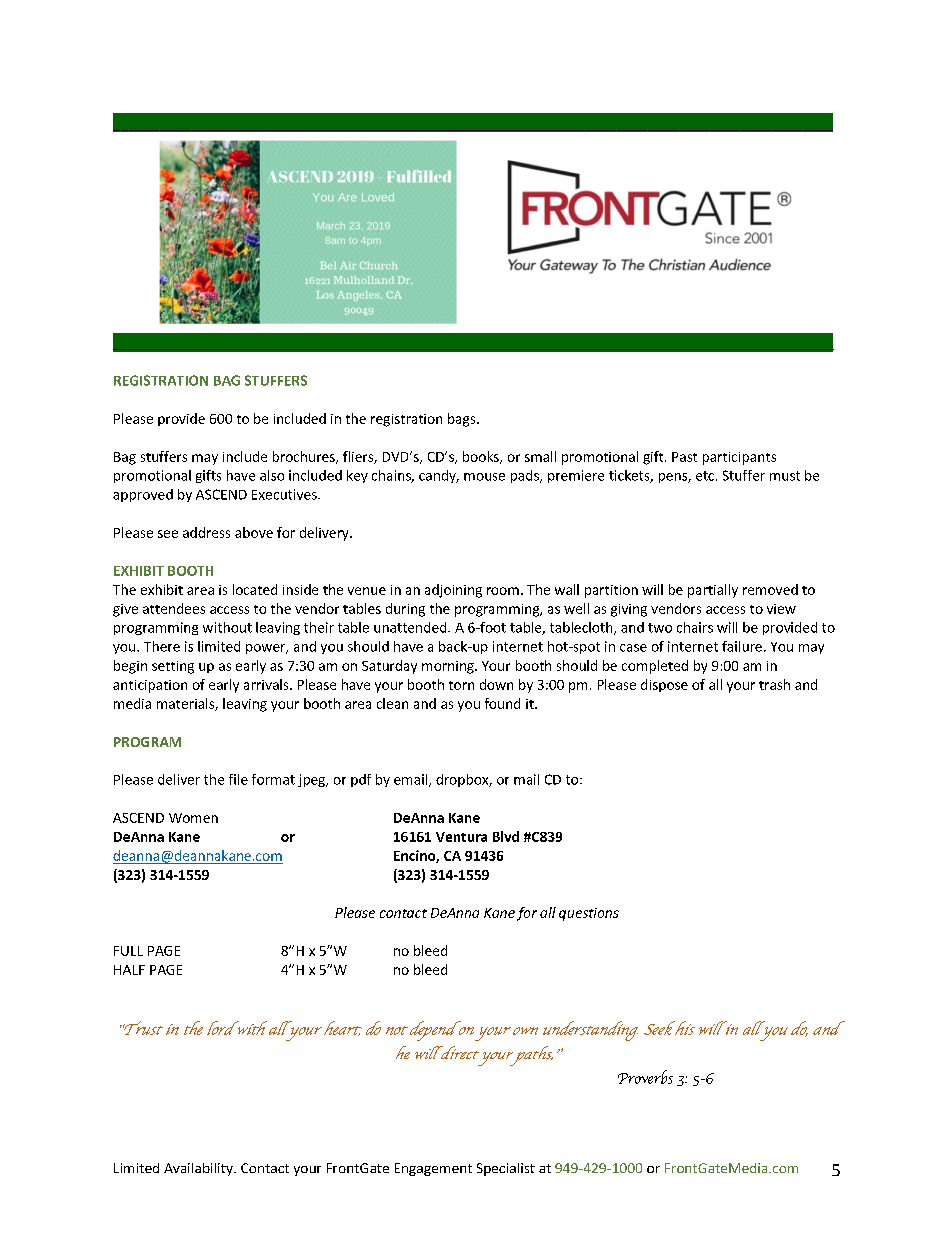  What do you see at coordinates (173, 667) in the page?
I see `setting` at bounding box center [173, 667].
